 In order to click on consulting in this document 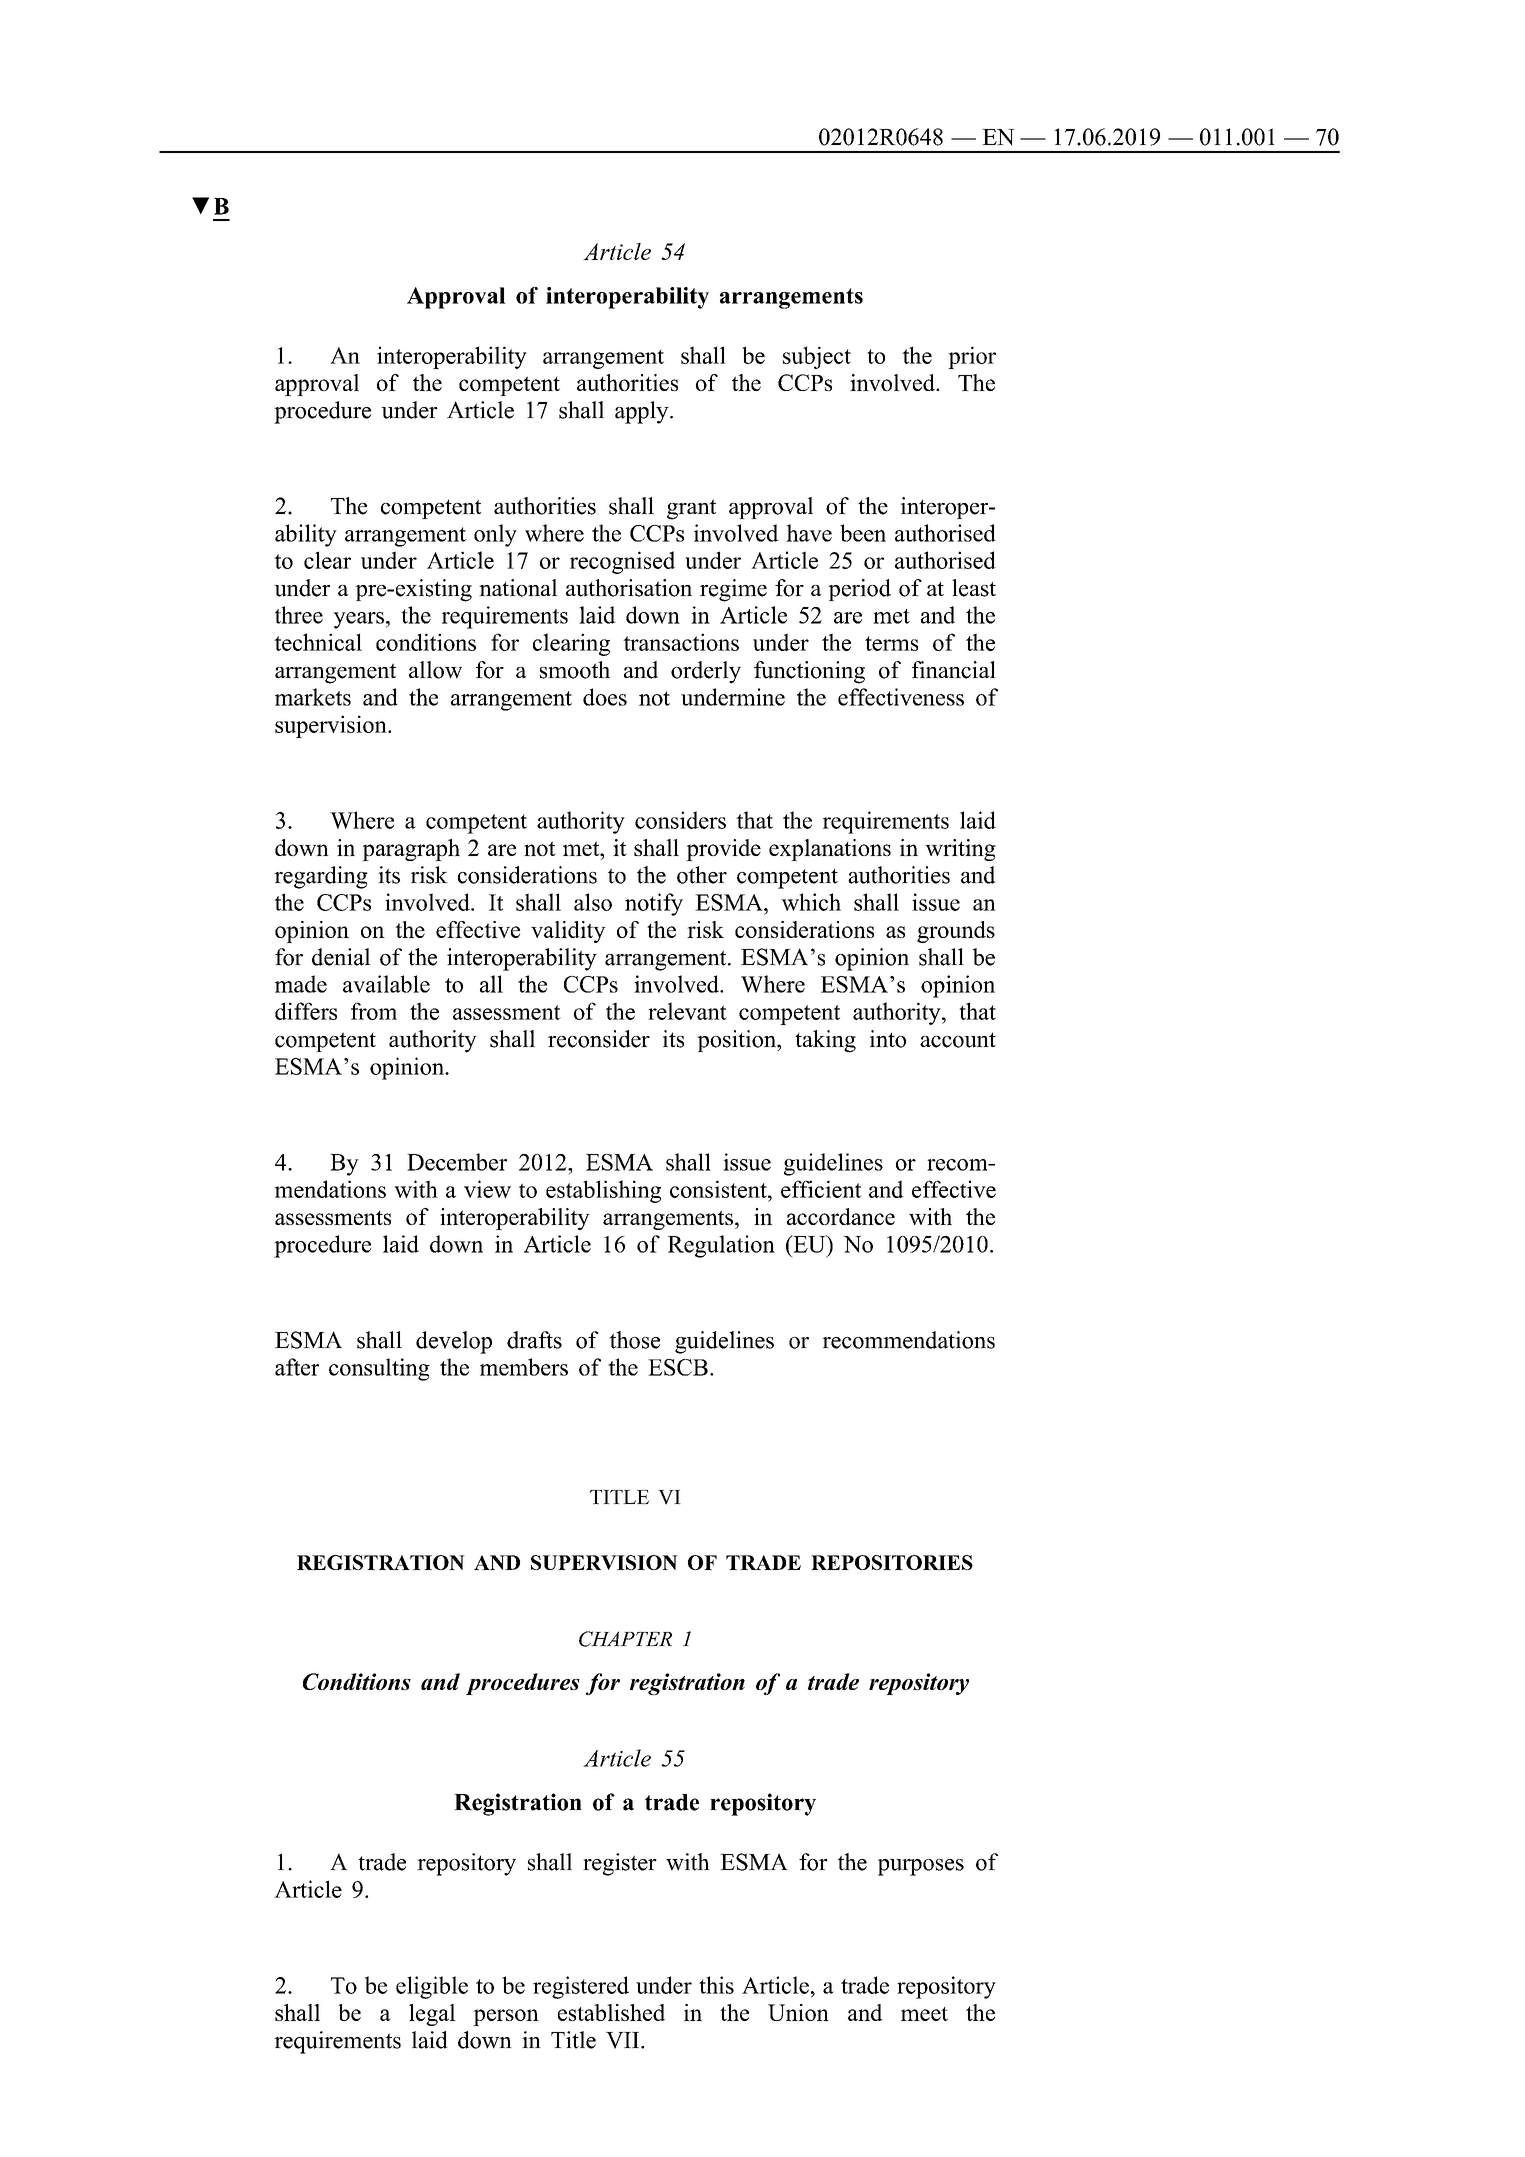, I will do `click(379, 1369)`.
